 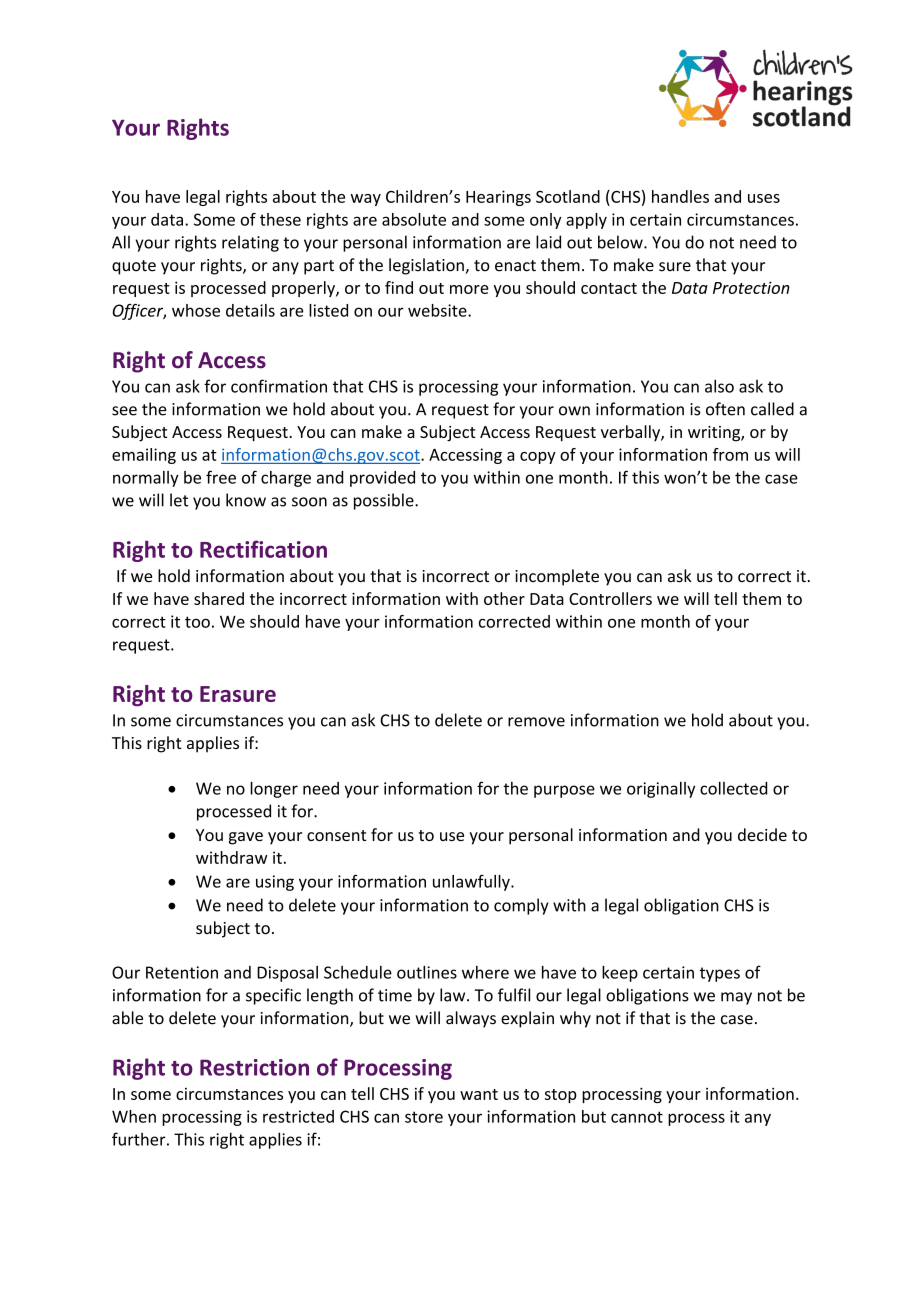 I want to click on absolute, so click(x=414, y=219).
